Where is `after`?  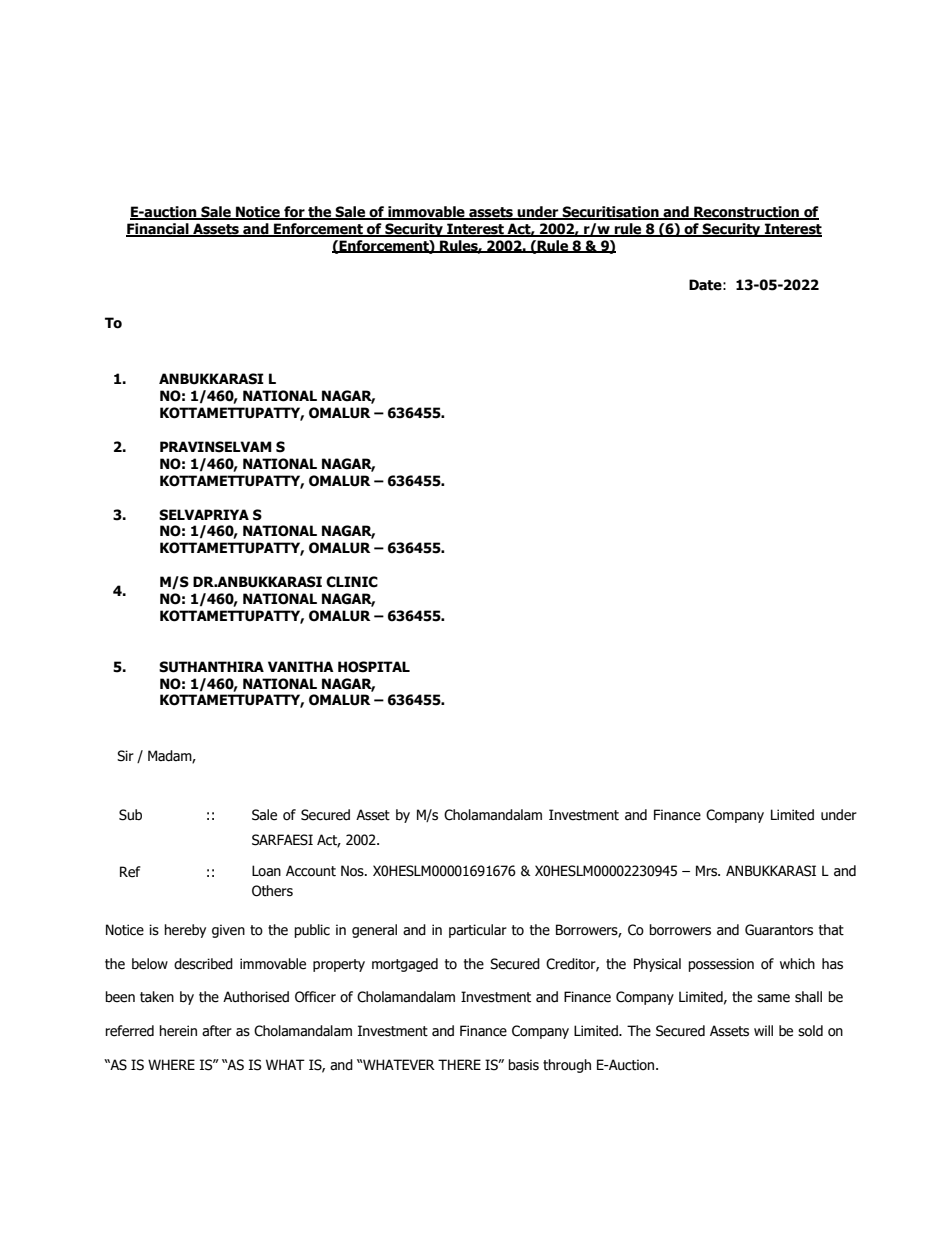 after is located at coordinates (217, 1031).
